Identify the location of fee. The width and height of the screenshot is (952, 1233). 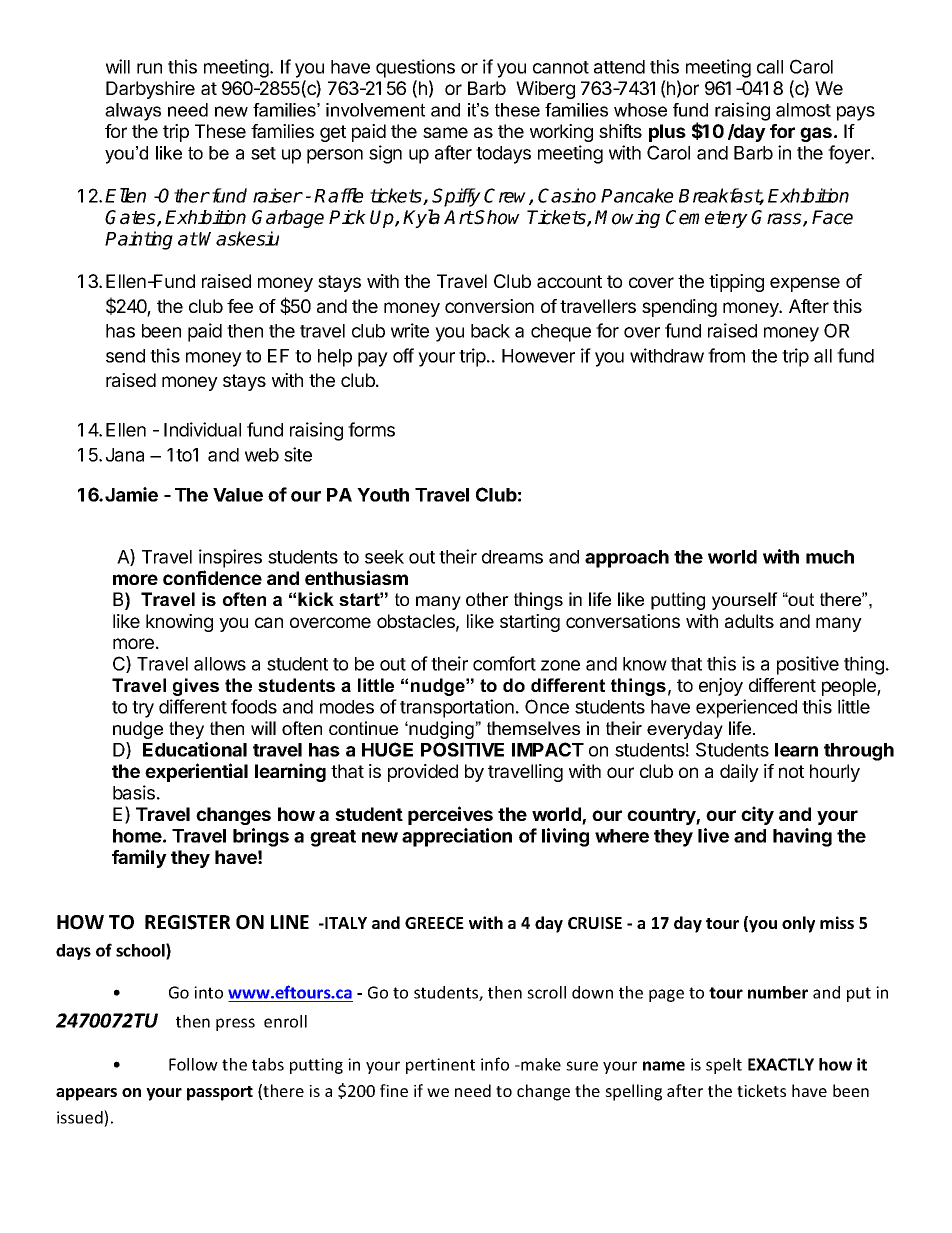
(240, 306).
